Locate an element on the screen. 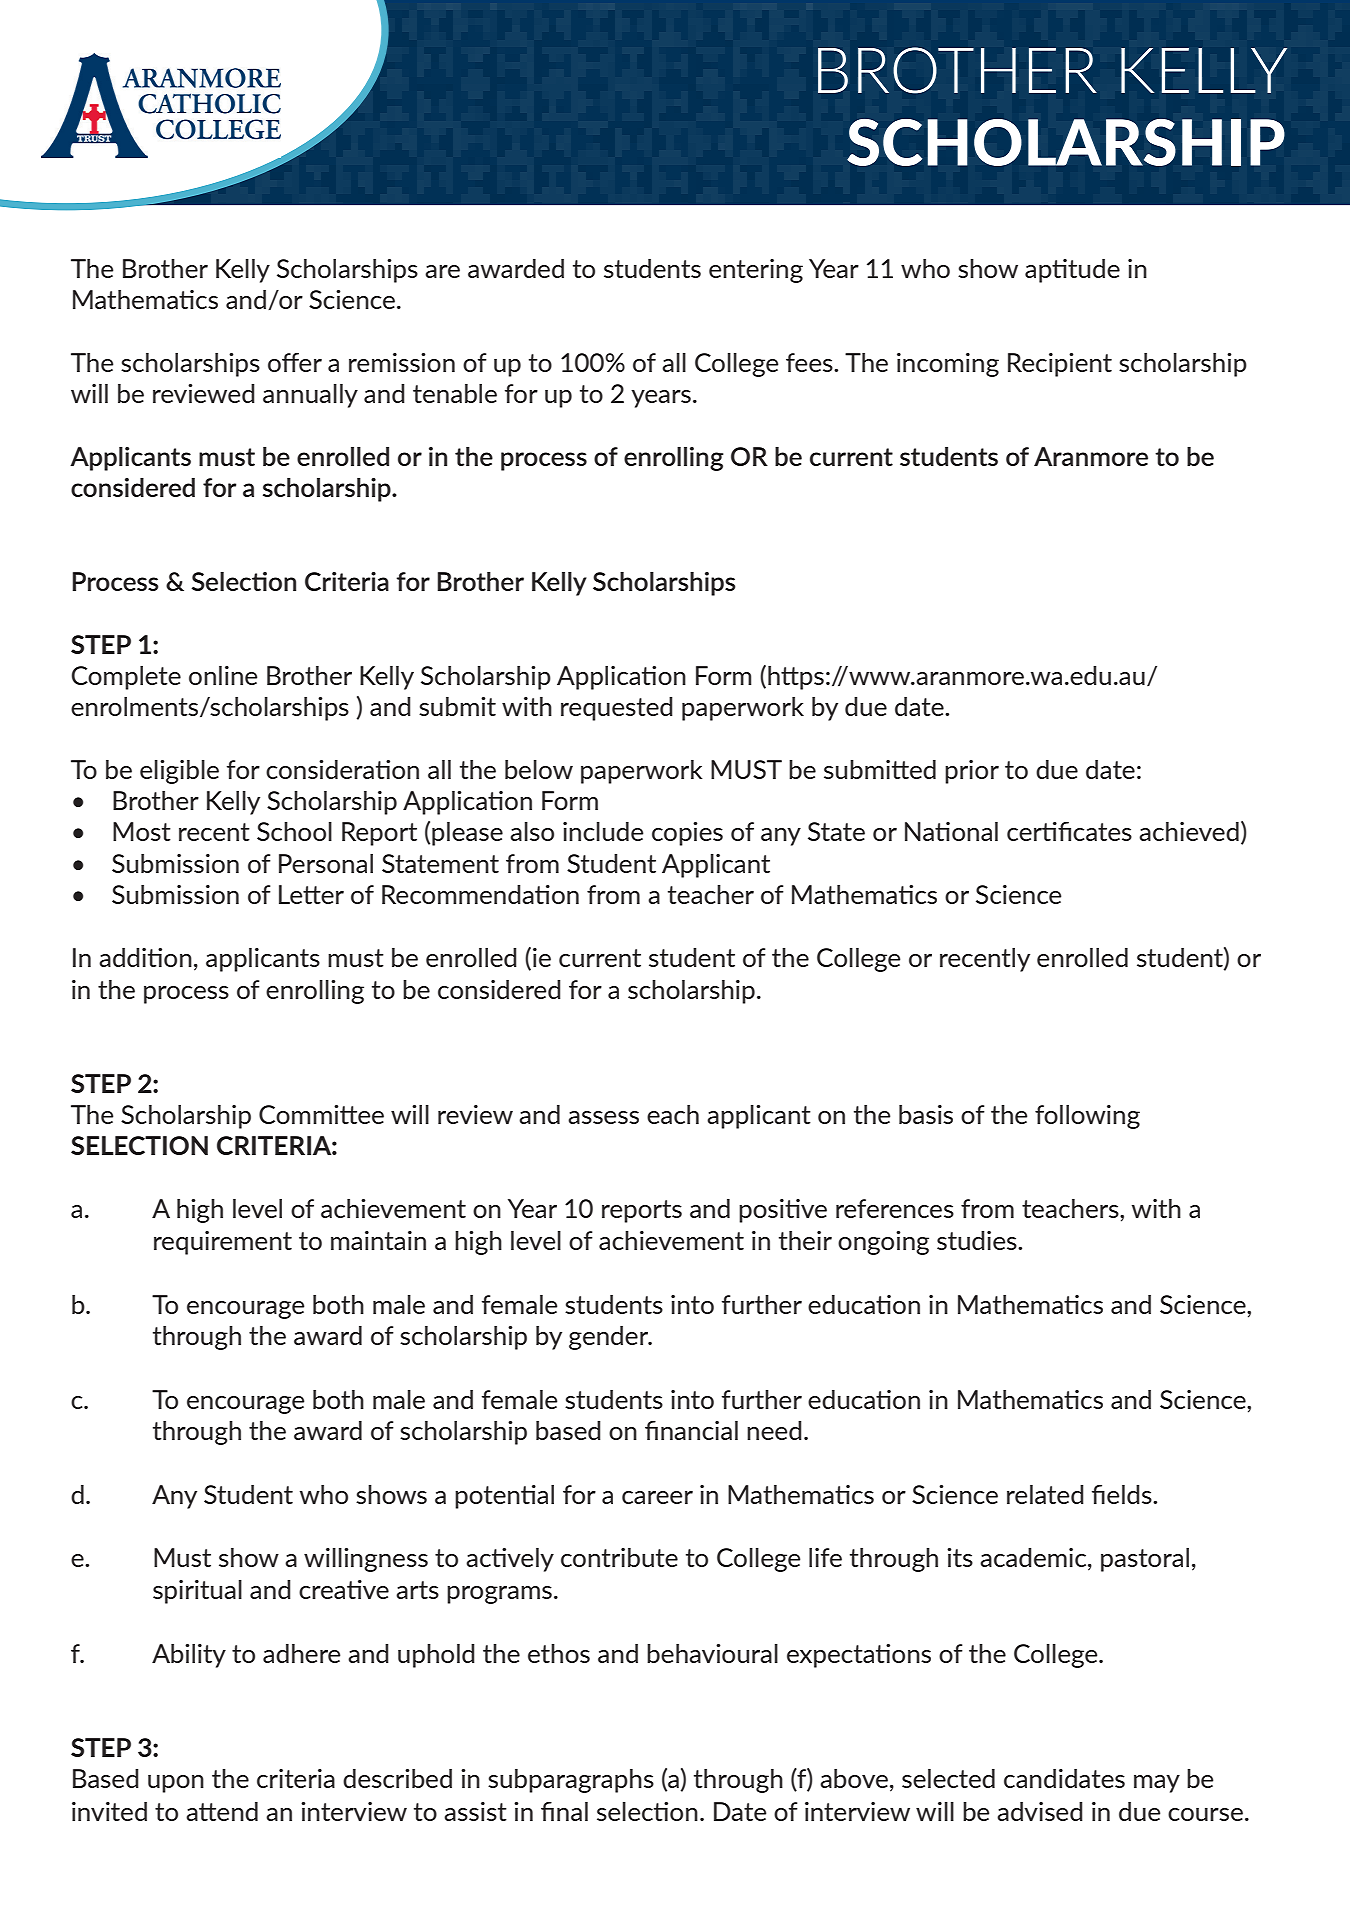  requested is located at coordinates (617, 709).
